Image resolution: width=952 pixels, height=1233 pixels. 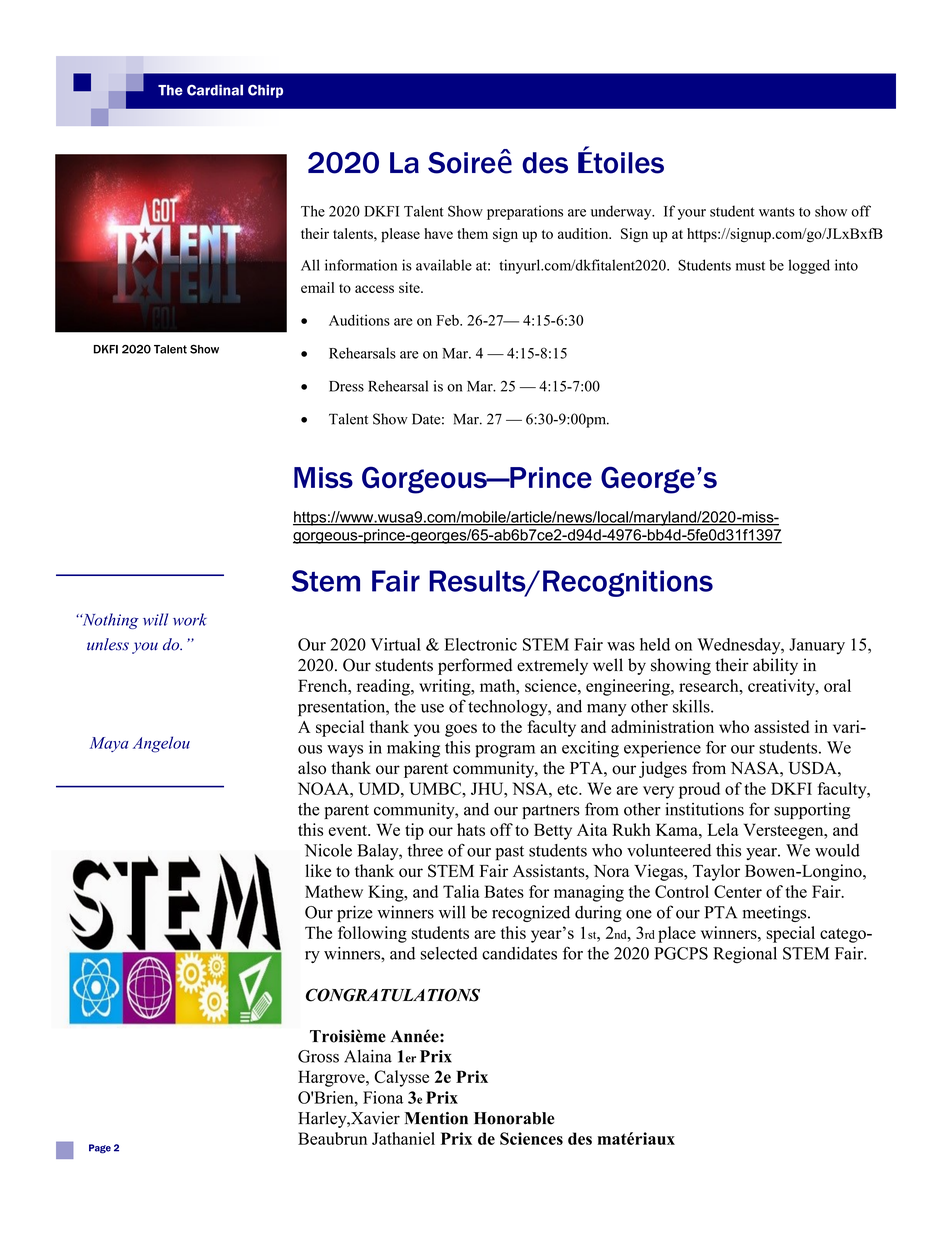 I want to click on Cardinal, so click(x=215, y=90).
